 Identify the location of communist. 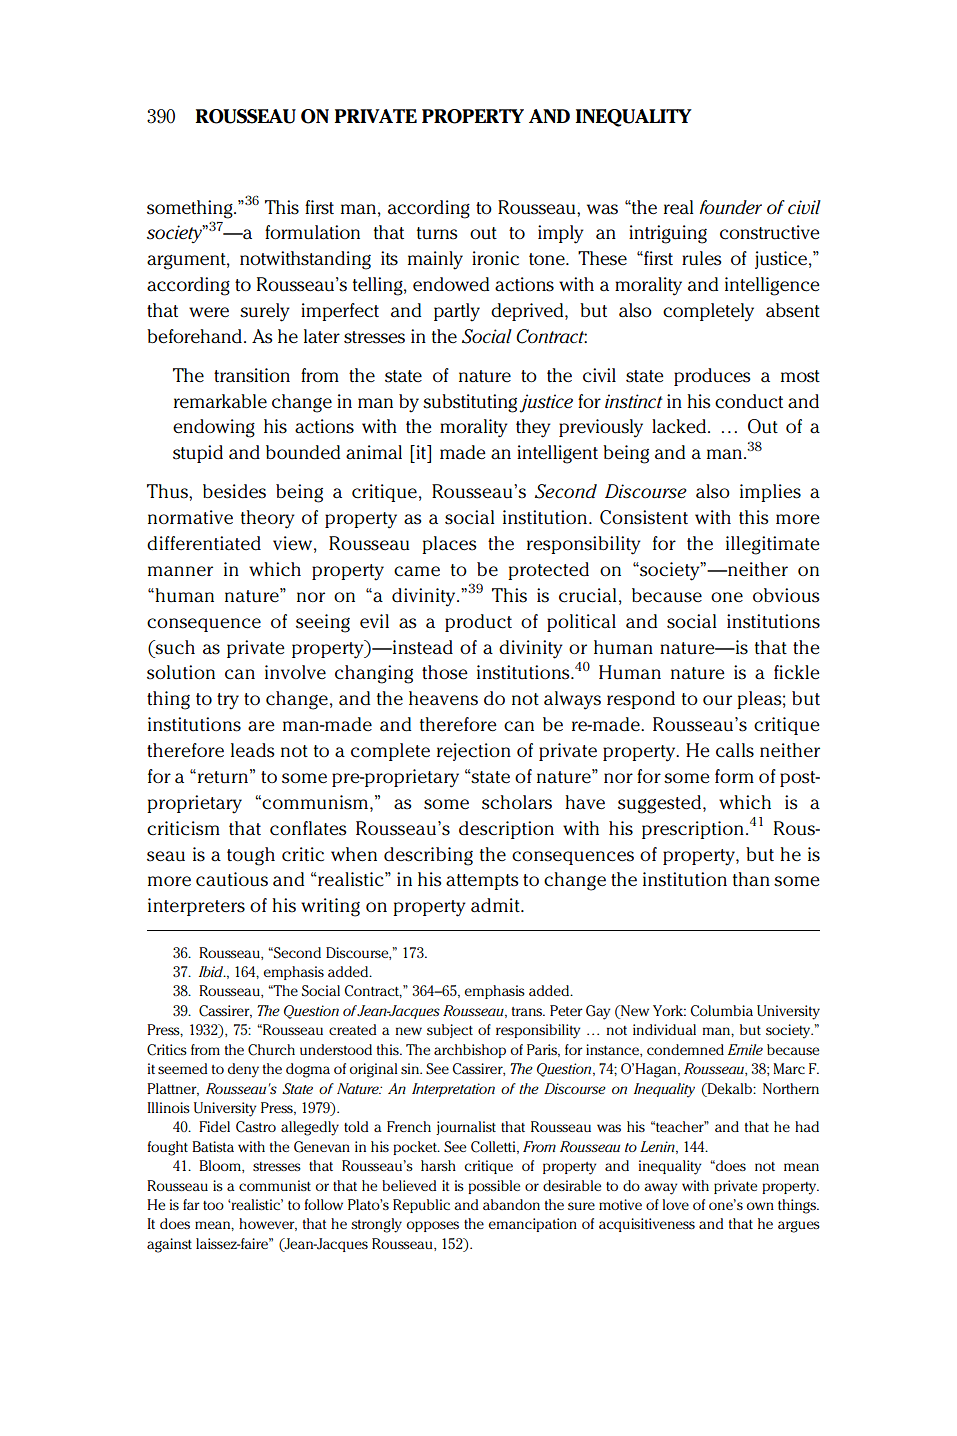
(275, 1185).
